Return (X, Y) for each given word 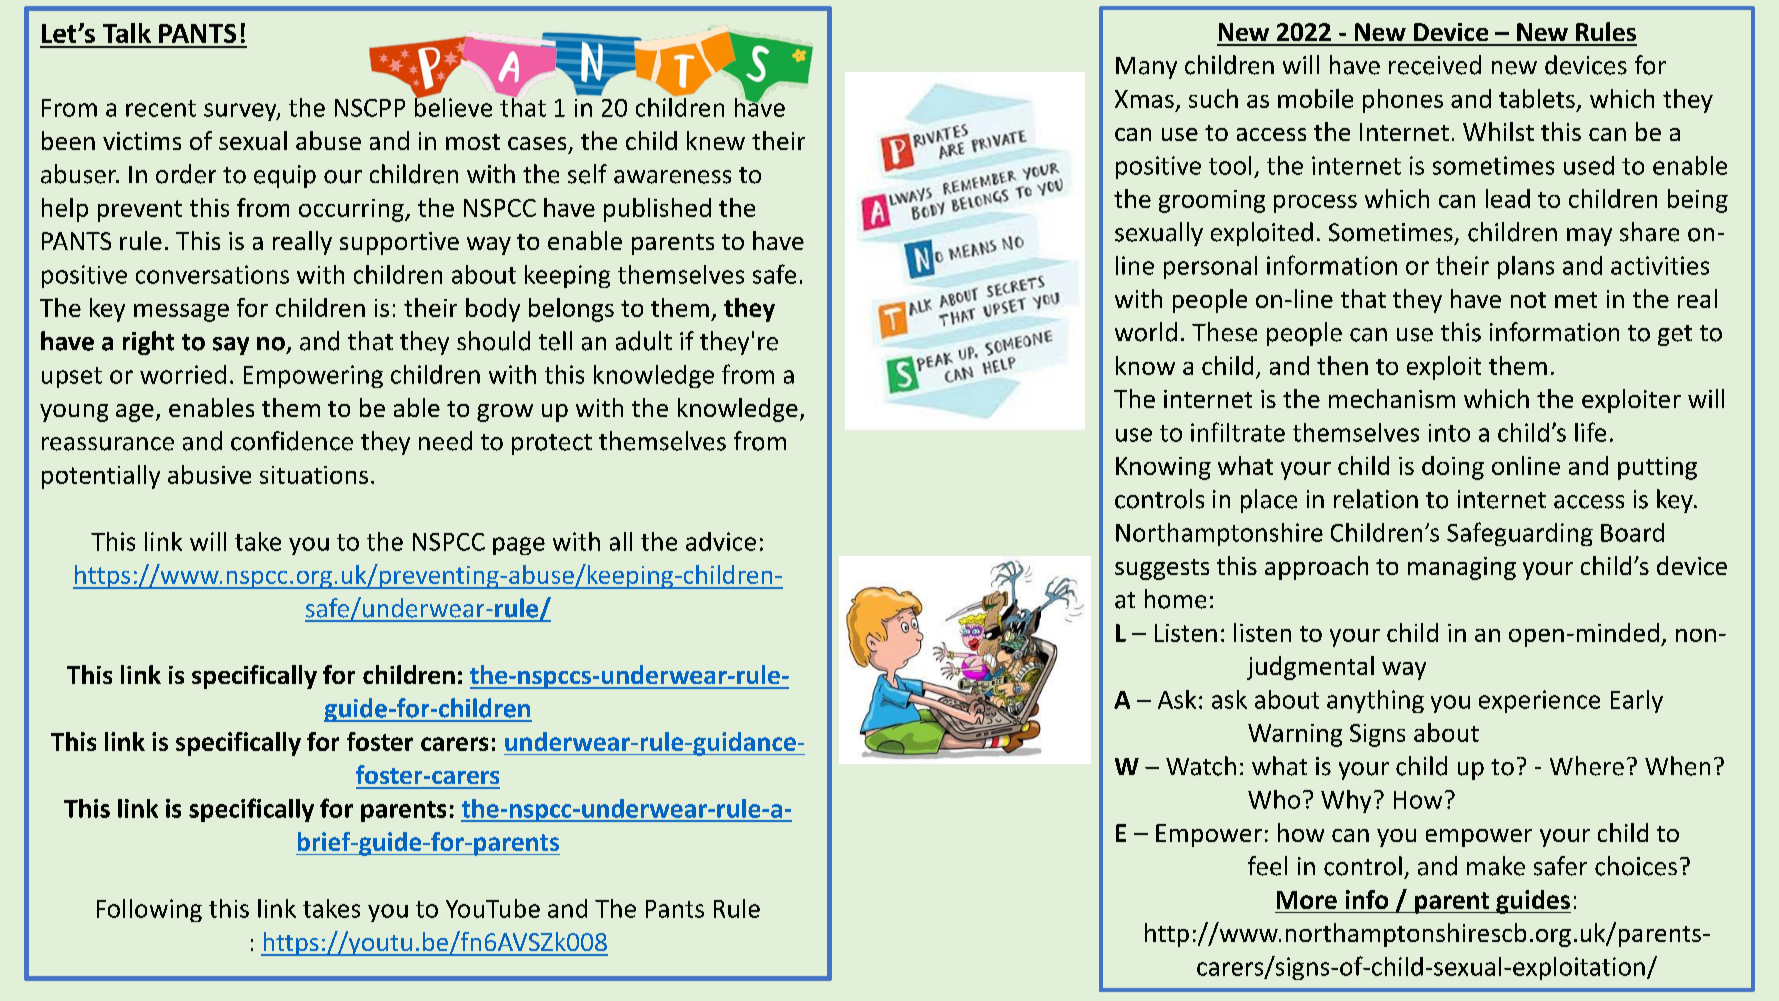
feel (1267, 866)
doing (1453, 468)
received (1435, 65)
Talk (127, 33)
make (1496, 866)
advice (721, 541)
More (1307, 900)
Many (1146, 68)
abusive (209, 474)
